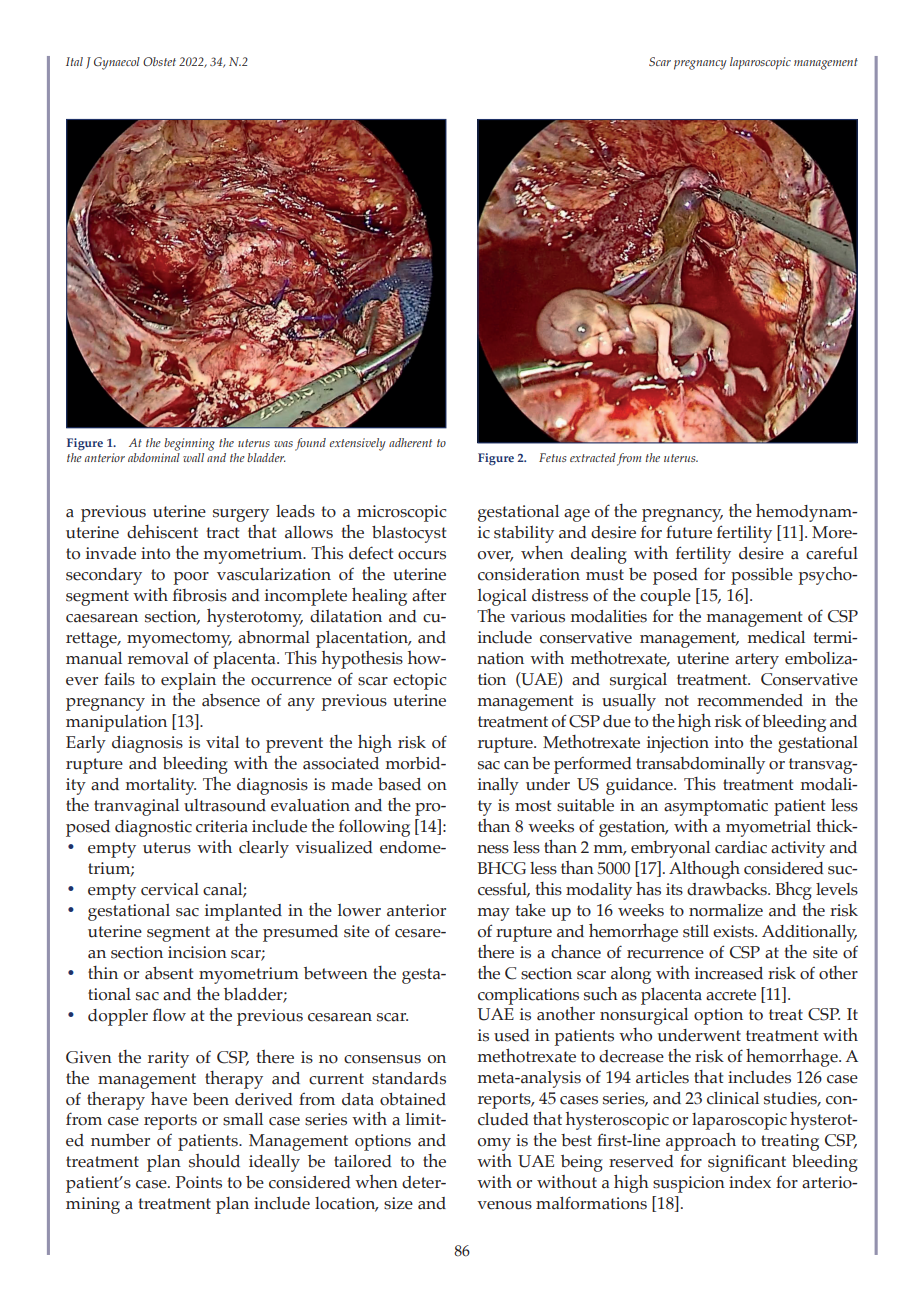  What do you see at coordinates (533, 806) in the page?
I see `most` at bounding box center [533, 806].
